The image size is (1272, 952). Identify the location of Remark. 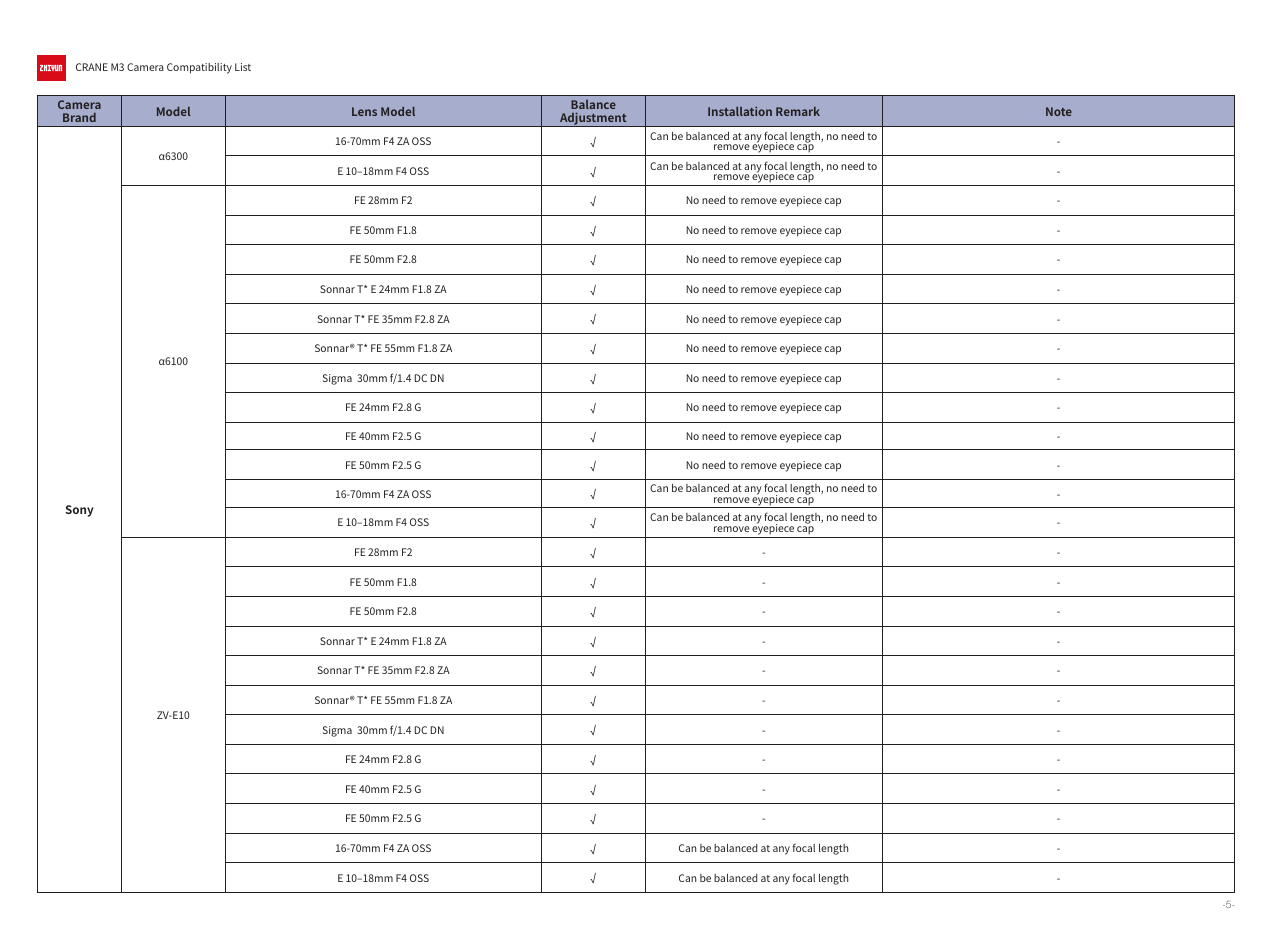
(798, 111).
